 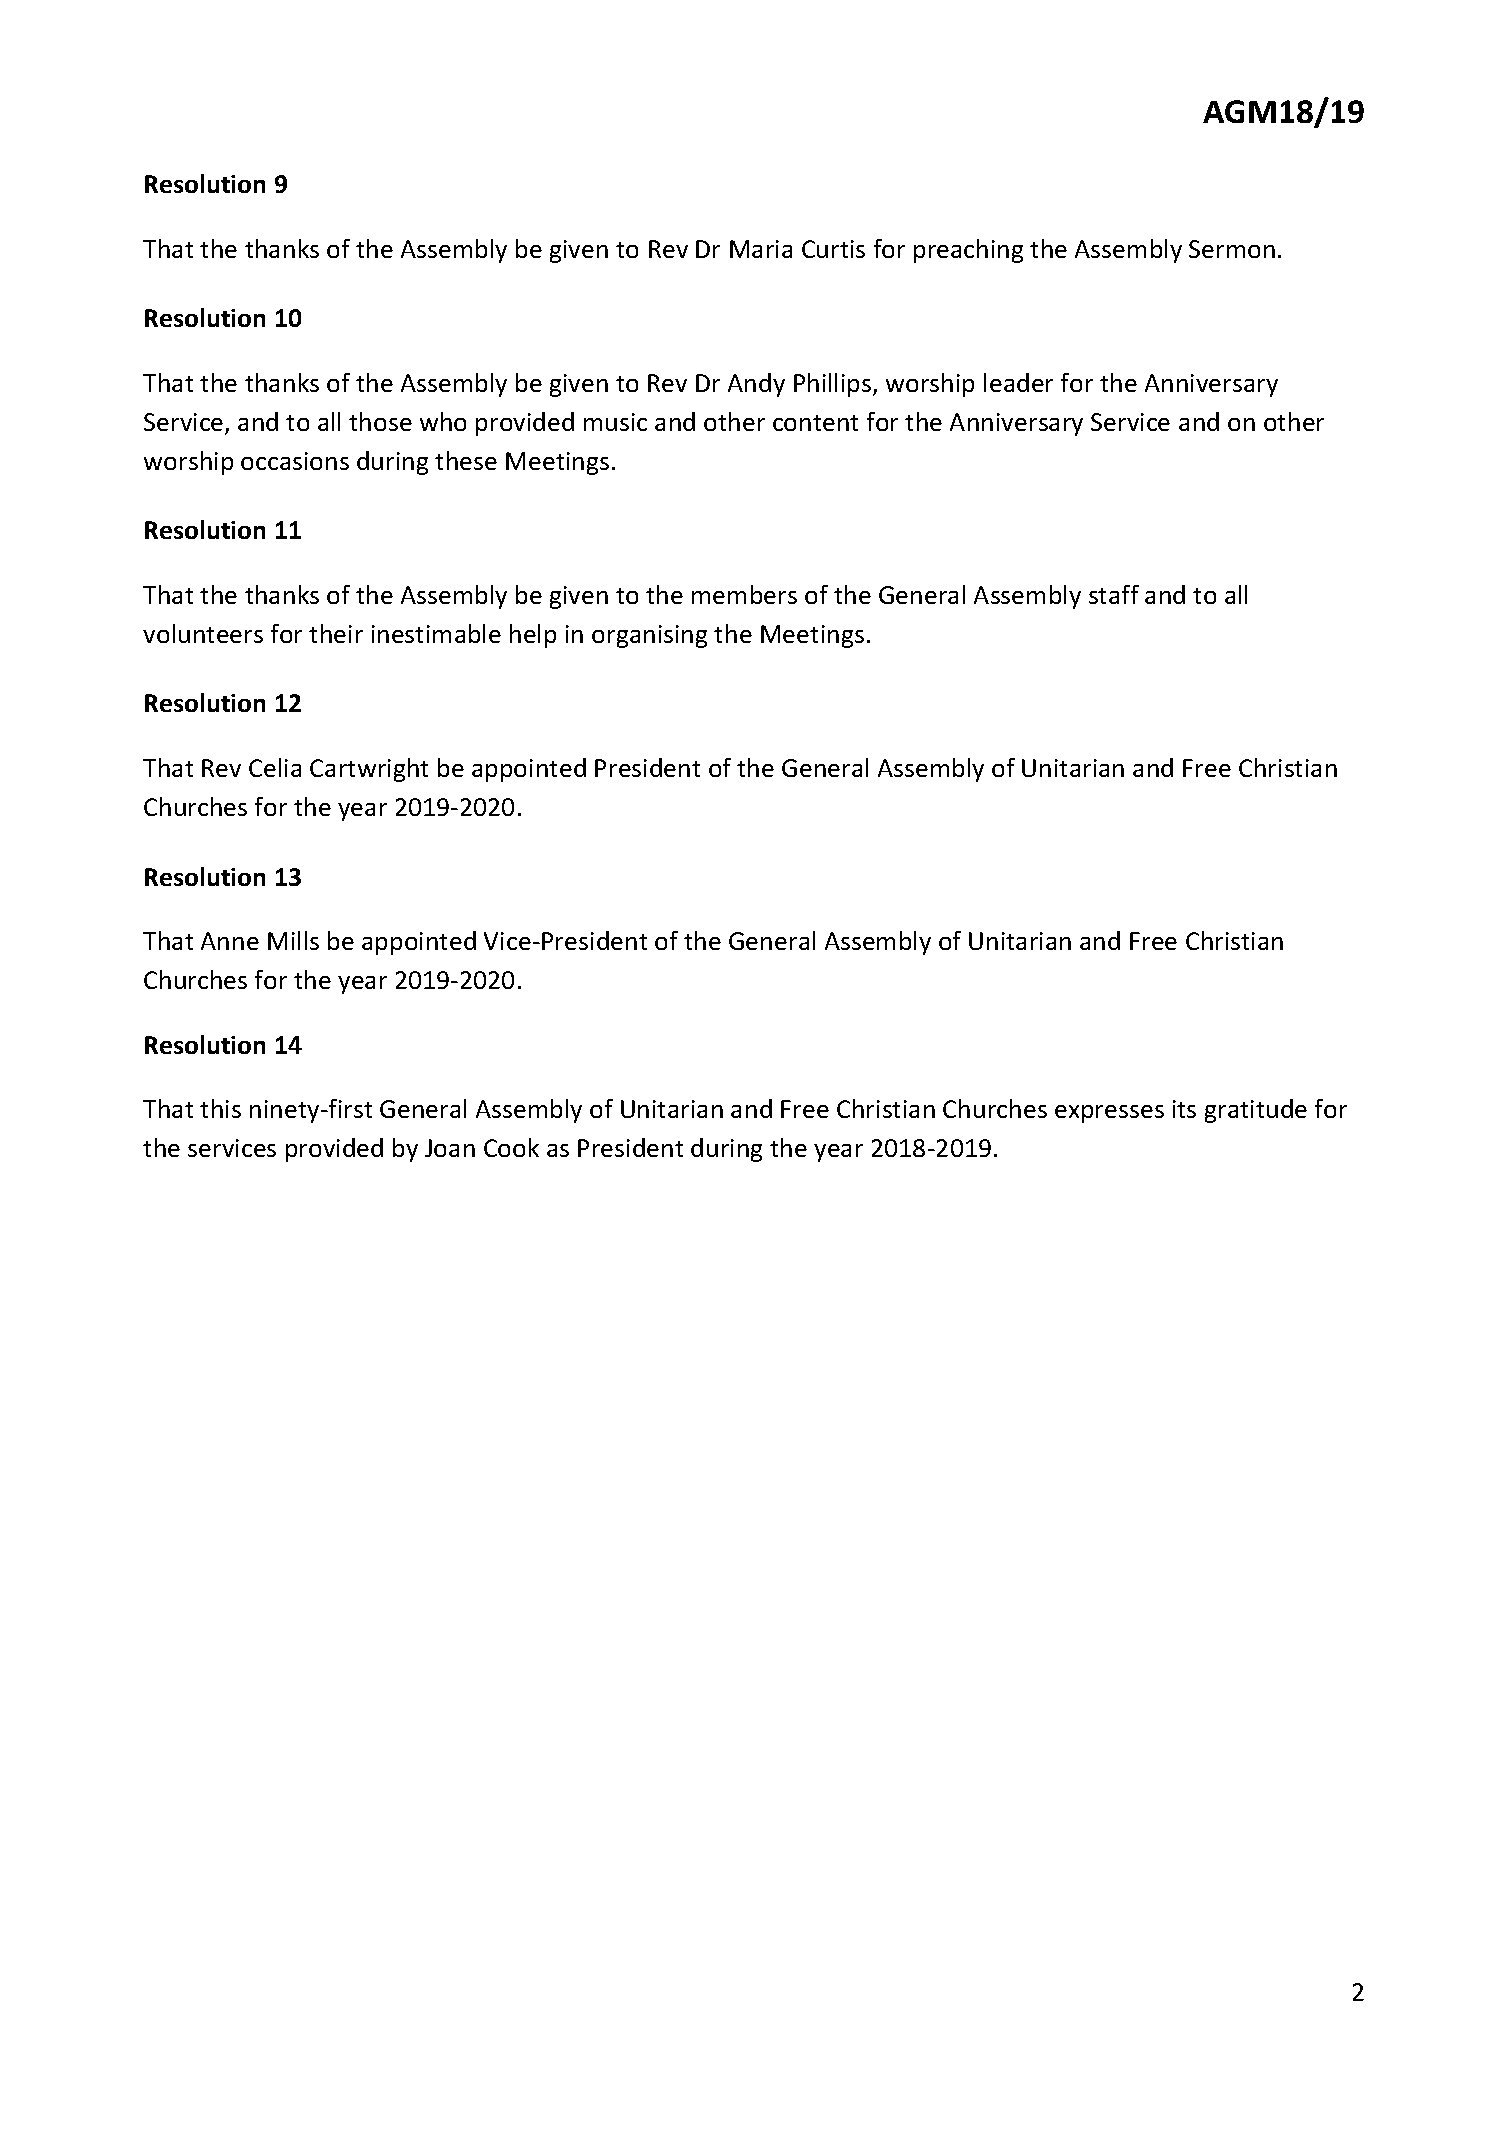 I want to click on Cartwright, so click(x=369, y=770).
